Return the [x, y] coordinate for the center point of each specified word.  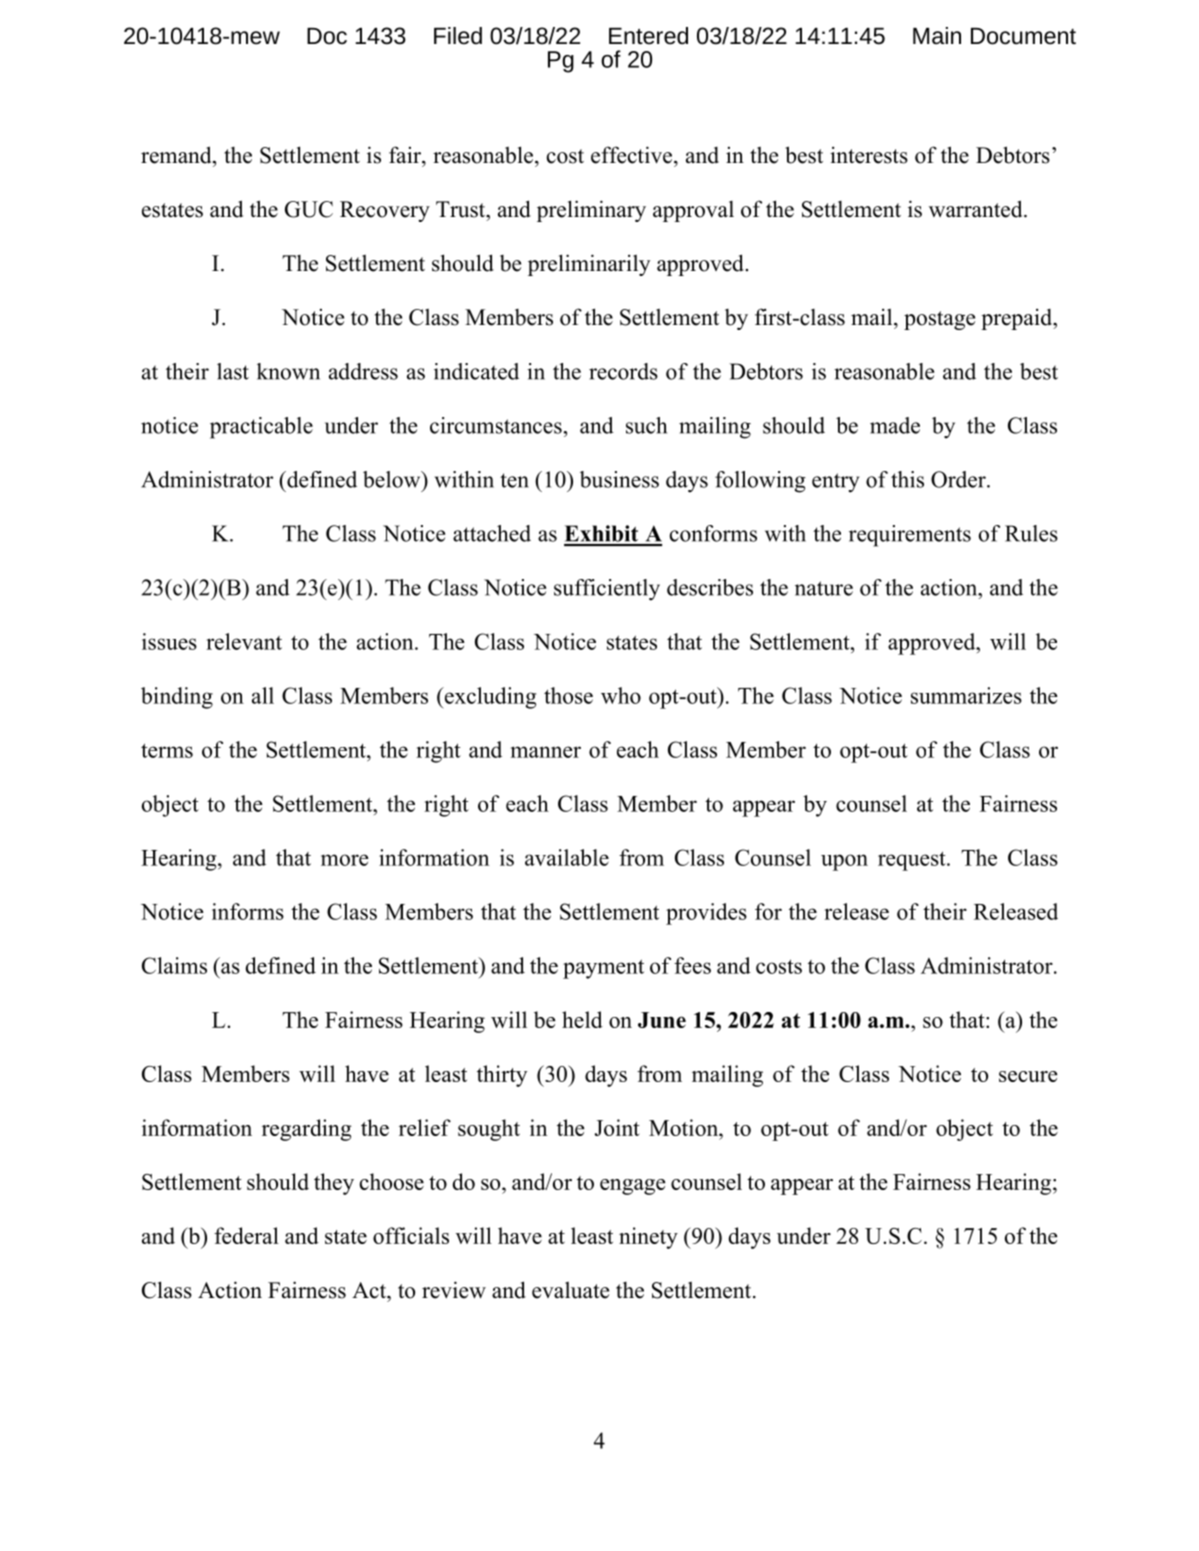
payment [603, 969]
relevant [244, 641]
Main [937, 35]
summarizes [966, 695]
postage [939, 320]
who [621, 695]
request [913, 861]
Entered [648, 36]
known [288, 371]
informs [248, 911]
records [623, 371]
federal [246, 1235]
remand [177, 155]
